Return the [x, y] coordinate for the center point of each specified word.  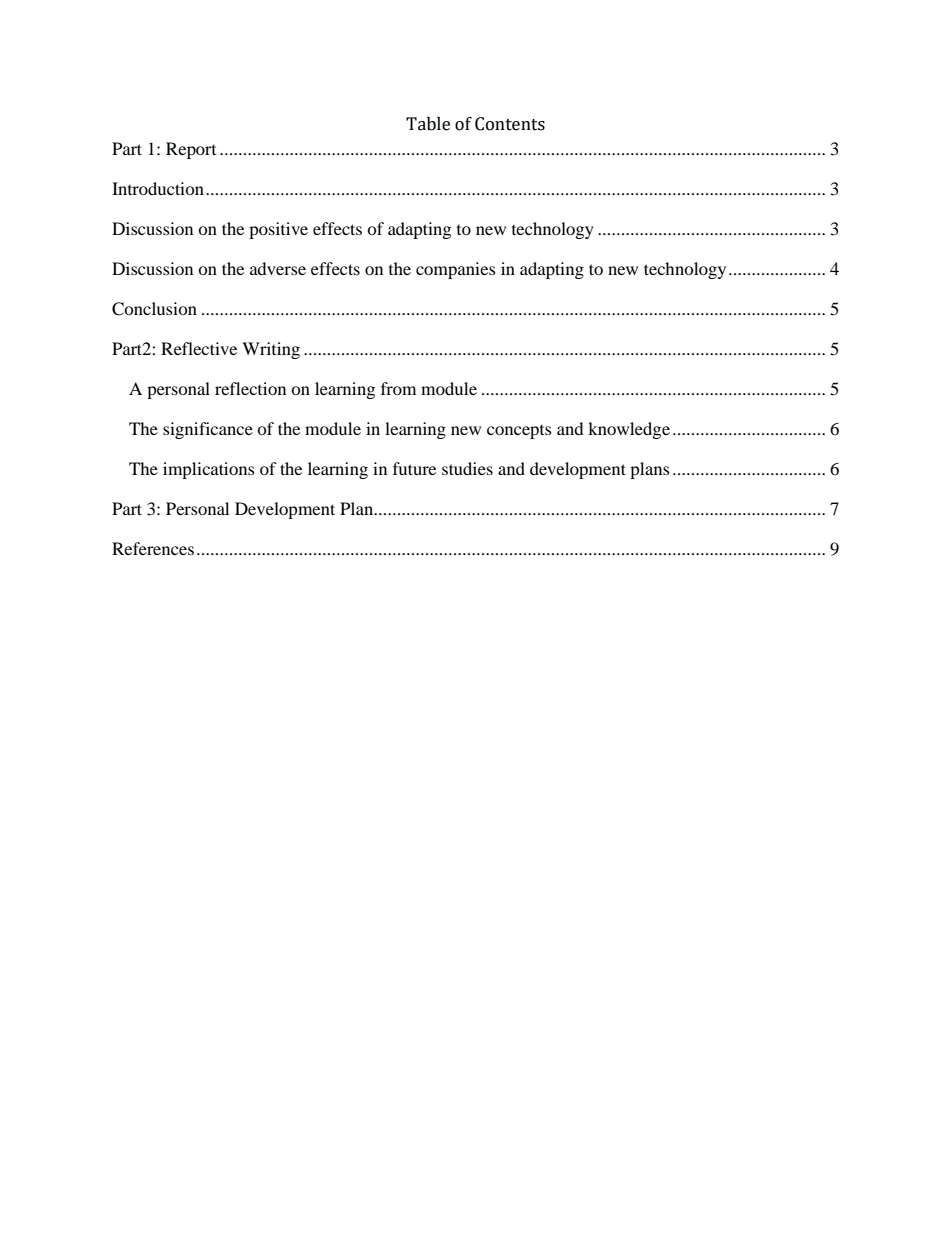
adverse [278, 268]
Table [428, 124]
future [414, 468]
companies [456, 270]
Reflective [199, 348]
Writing [271, 350]
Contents [510, 124]
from [398, 388]
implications [209, 470]
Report [191, 150]
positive [278, 230]
